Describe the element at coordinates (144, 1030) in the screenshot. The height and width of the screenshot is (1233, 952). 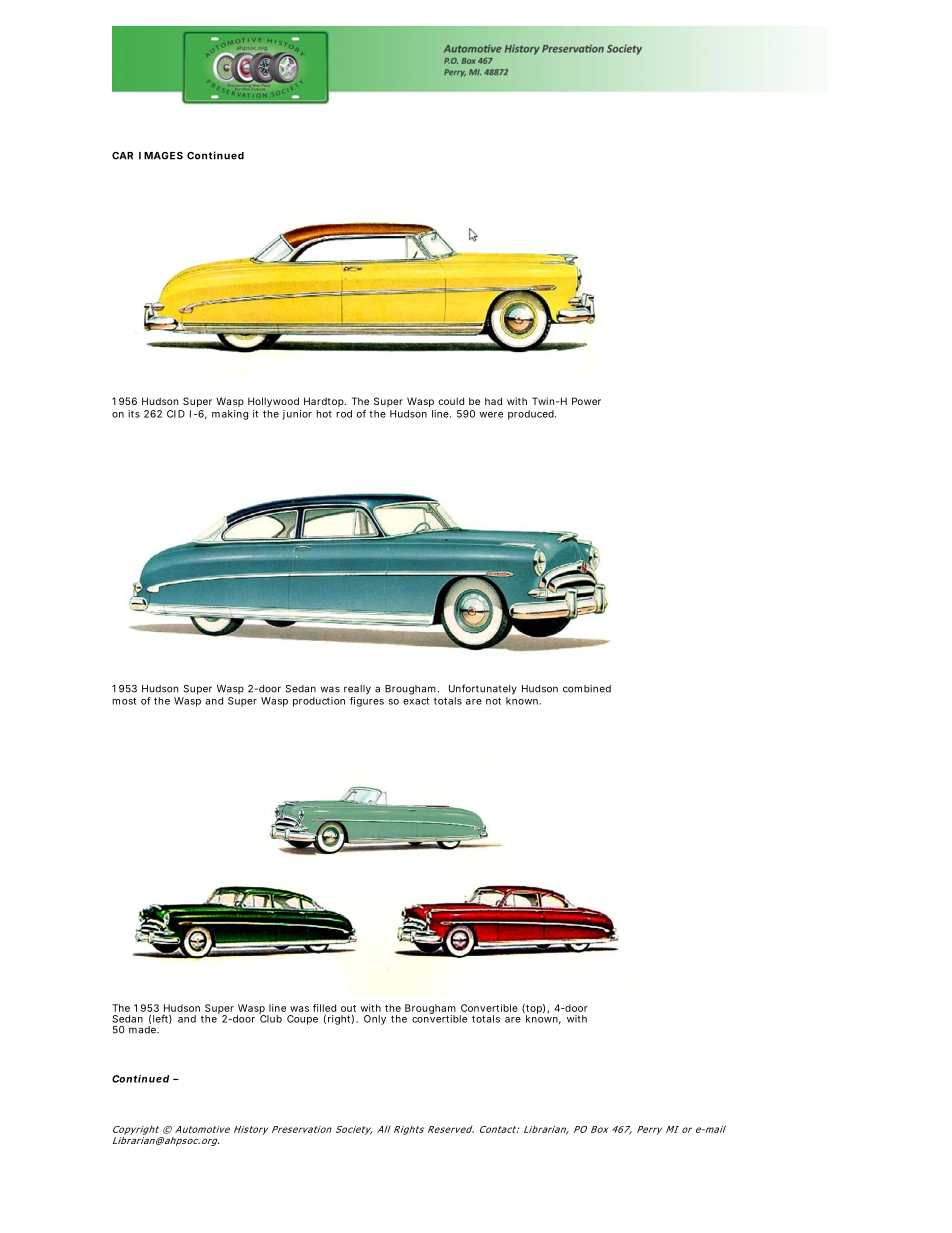
I see `made` at that location.
